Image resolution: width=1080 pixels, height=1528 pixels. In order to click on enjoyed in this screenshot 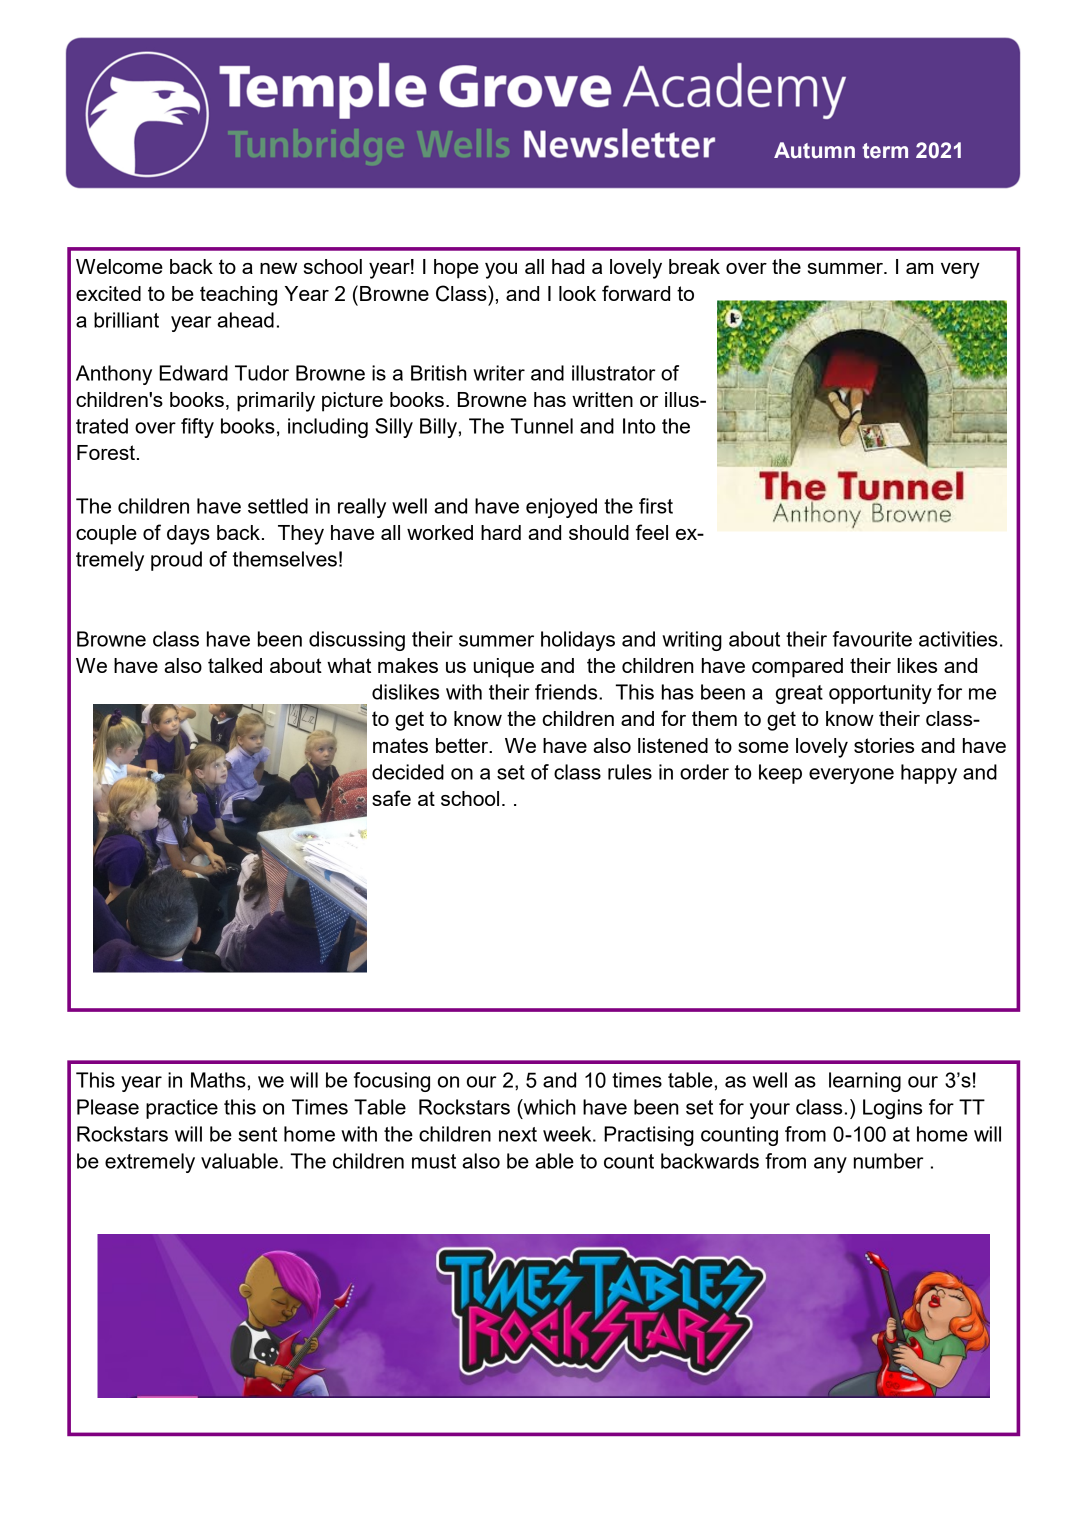, I will do `click(561, 508)`.
